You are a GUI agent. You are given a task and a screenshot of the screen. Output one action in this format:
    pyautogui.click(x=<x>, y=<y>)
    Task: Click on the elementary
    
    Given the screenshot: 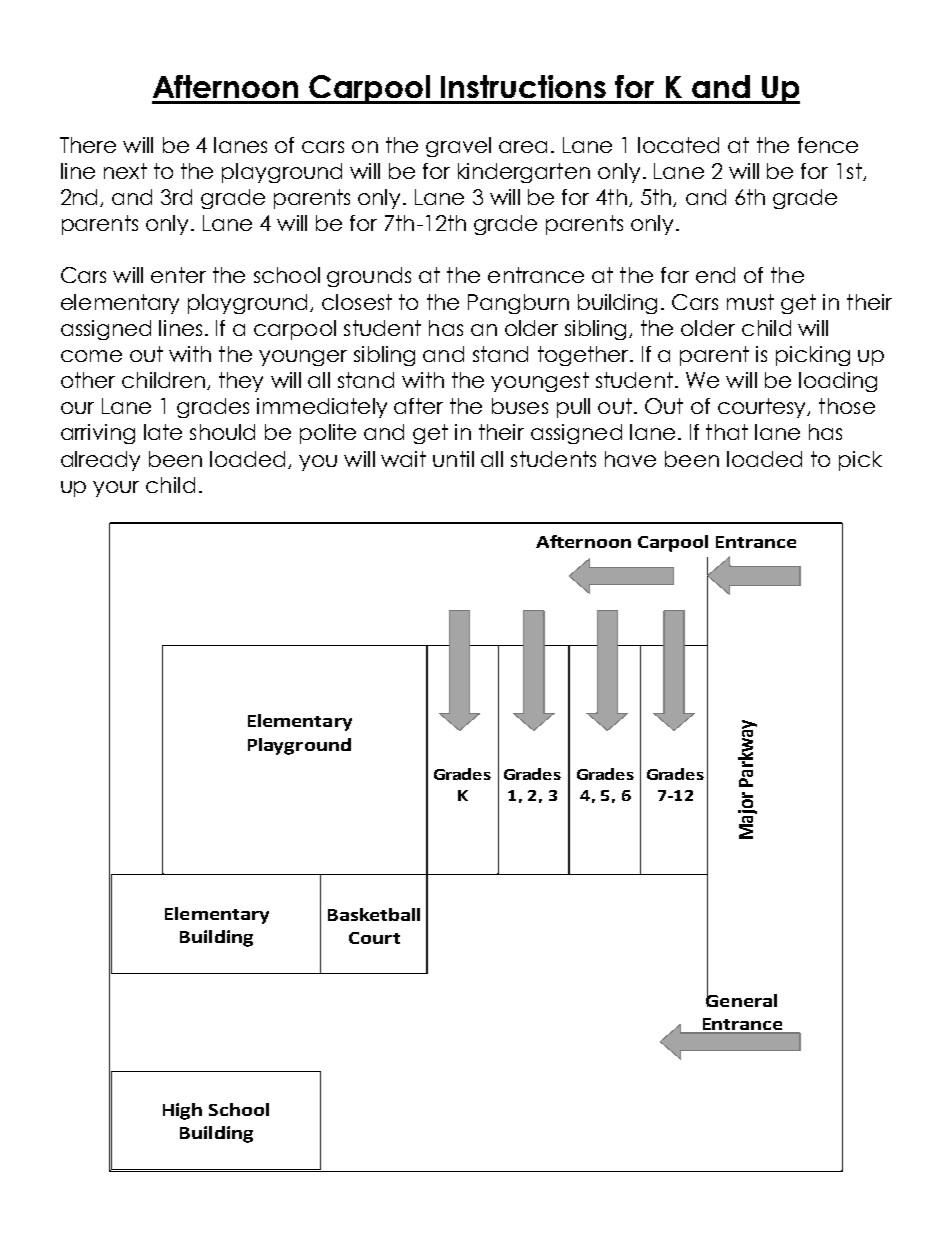 What is the action you would take?
    pyautogui.click(x=120, y=304)
